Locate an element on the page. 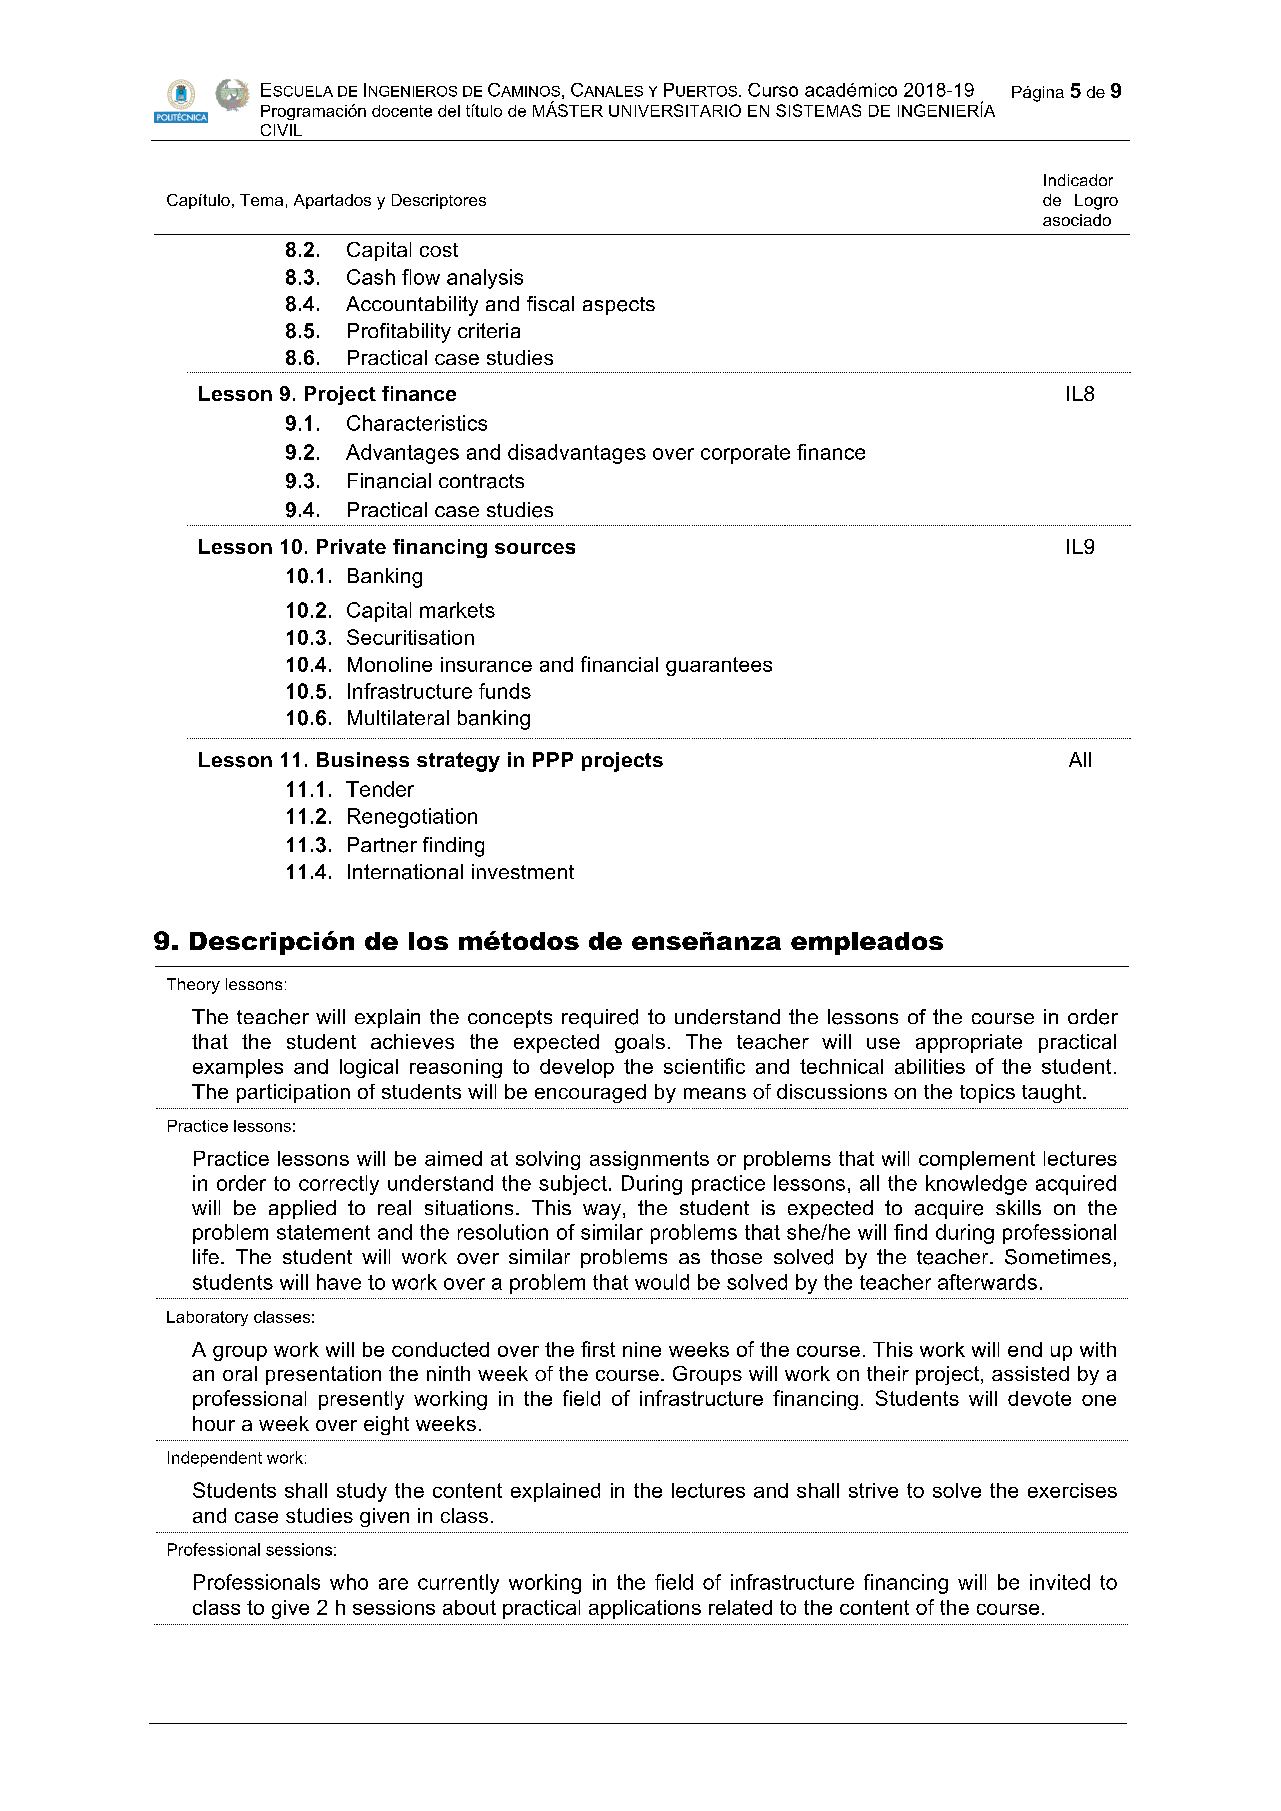 This image has height=1811, width=1281. guarantees is located at coordinates (719, 666).
